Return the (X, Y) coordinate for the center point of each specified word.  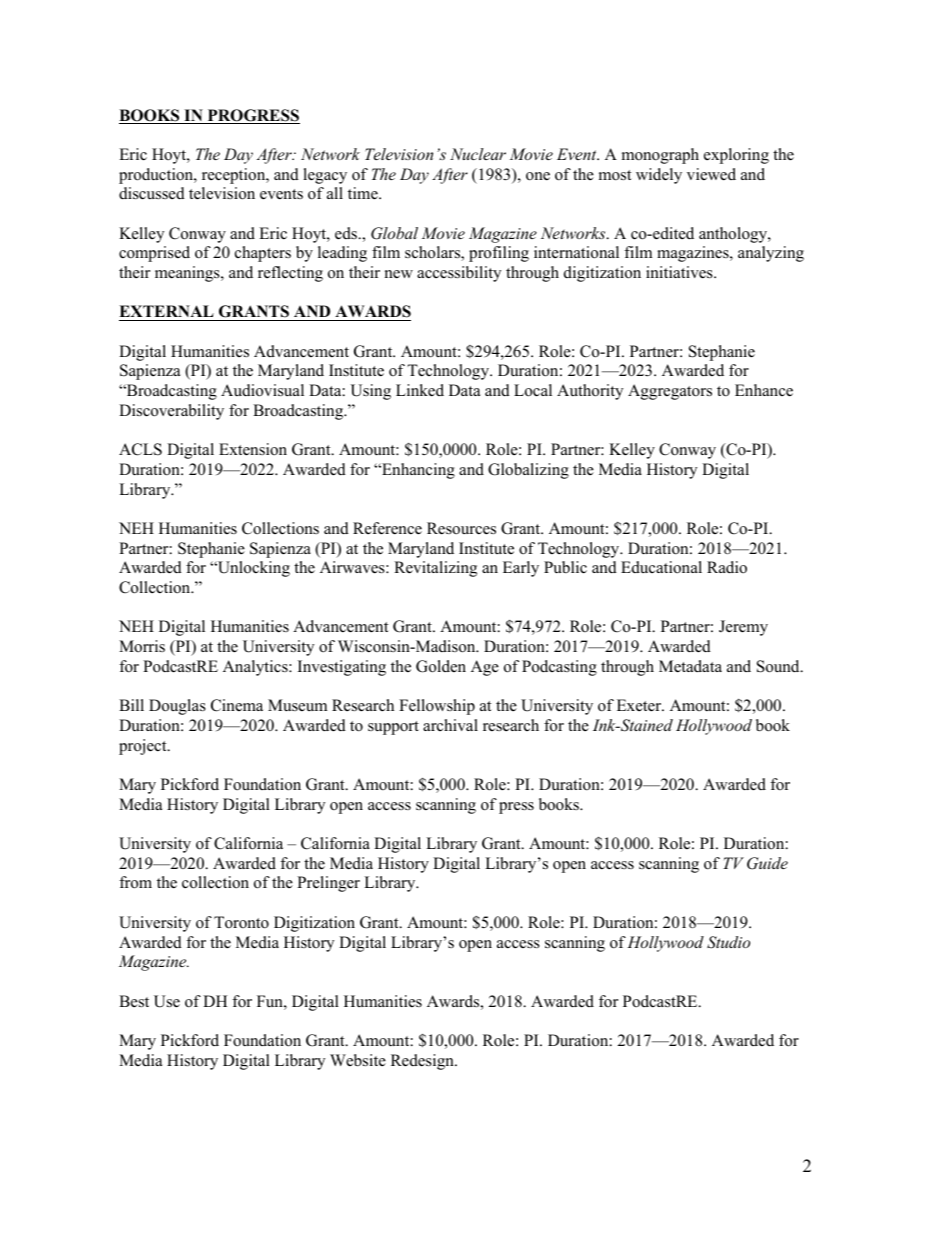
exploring (736, 156)
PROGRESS (252, 116)
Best (134, 1001)
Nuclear (478, 154)
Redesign (423, 1062)
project (144, 747)
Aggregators (670, 392)
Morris (142, 646)
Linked (420, 390)
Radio (727, 567)
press (516, 808)
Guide (767, 863)
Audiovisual (262, 390)
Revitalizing (435, 569)
